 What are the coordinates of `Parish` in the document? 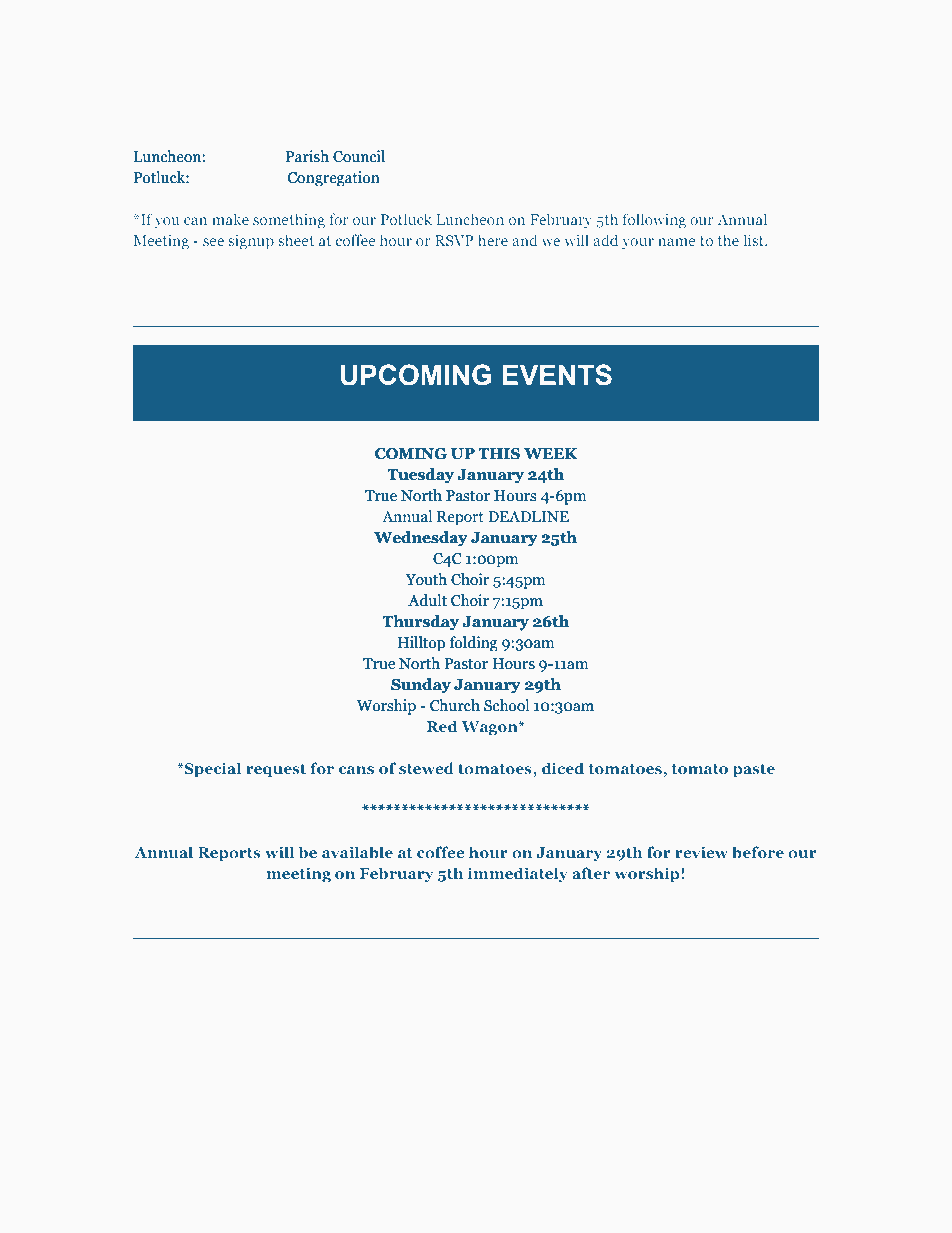 It's located at (307, 156).
